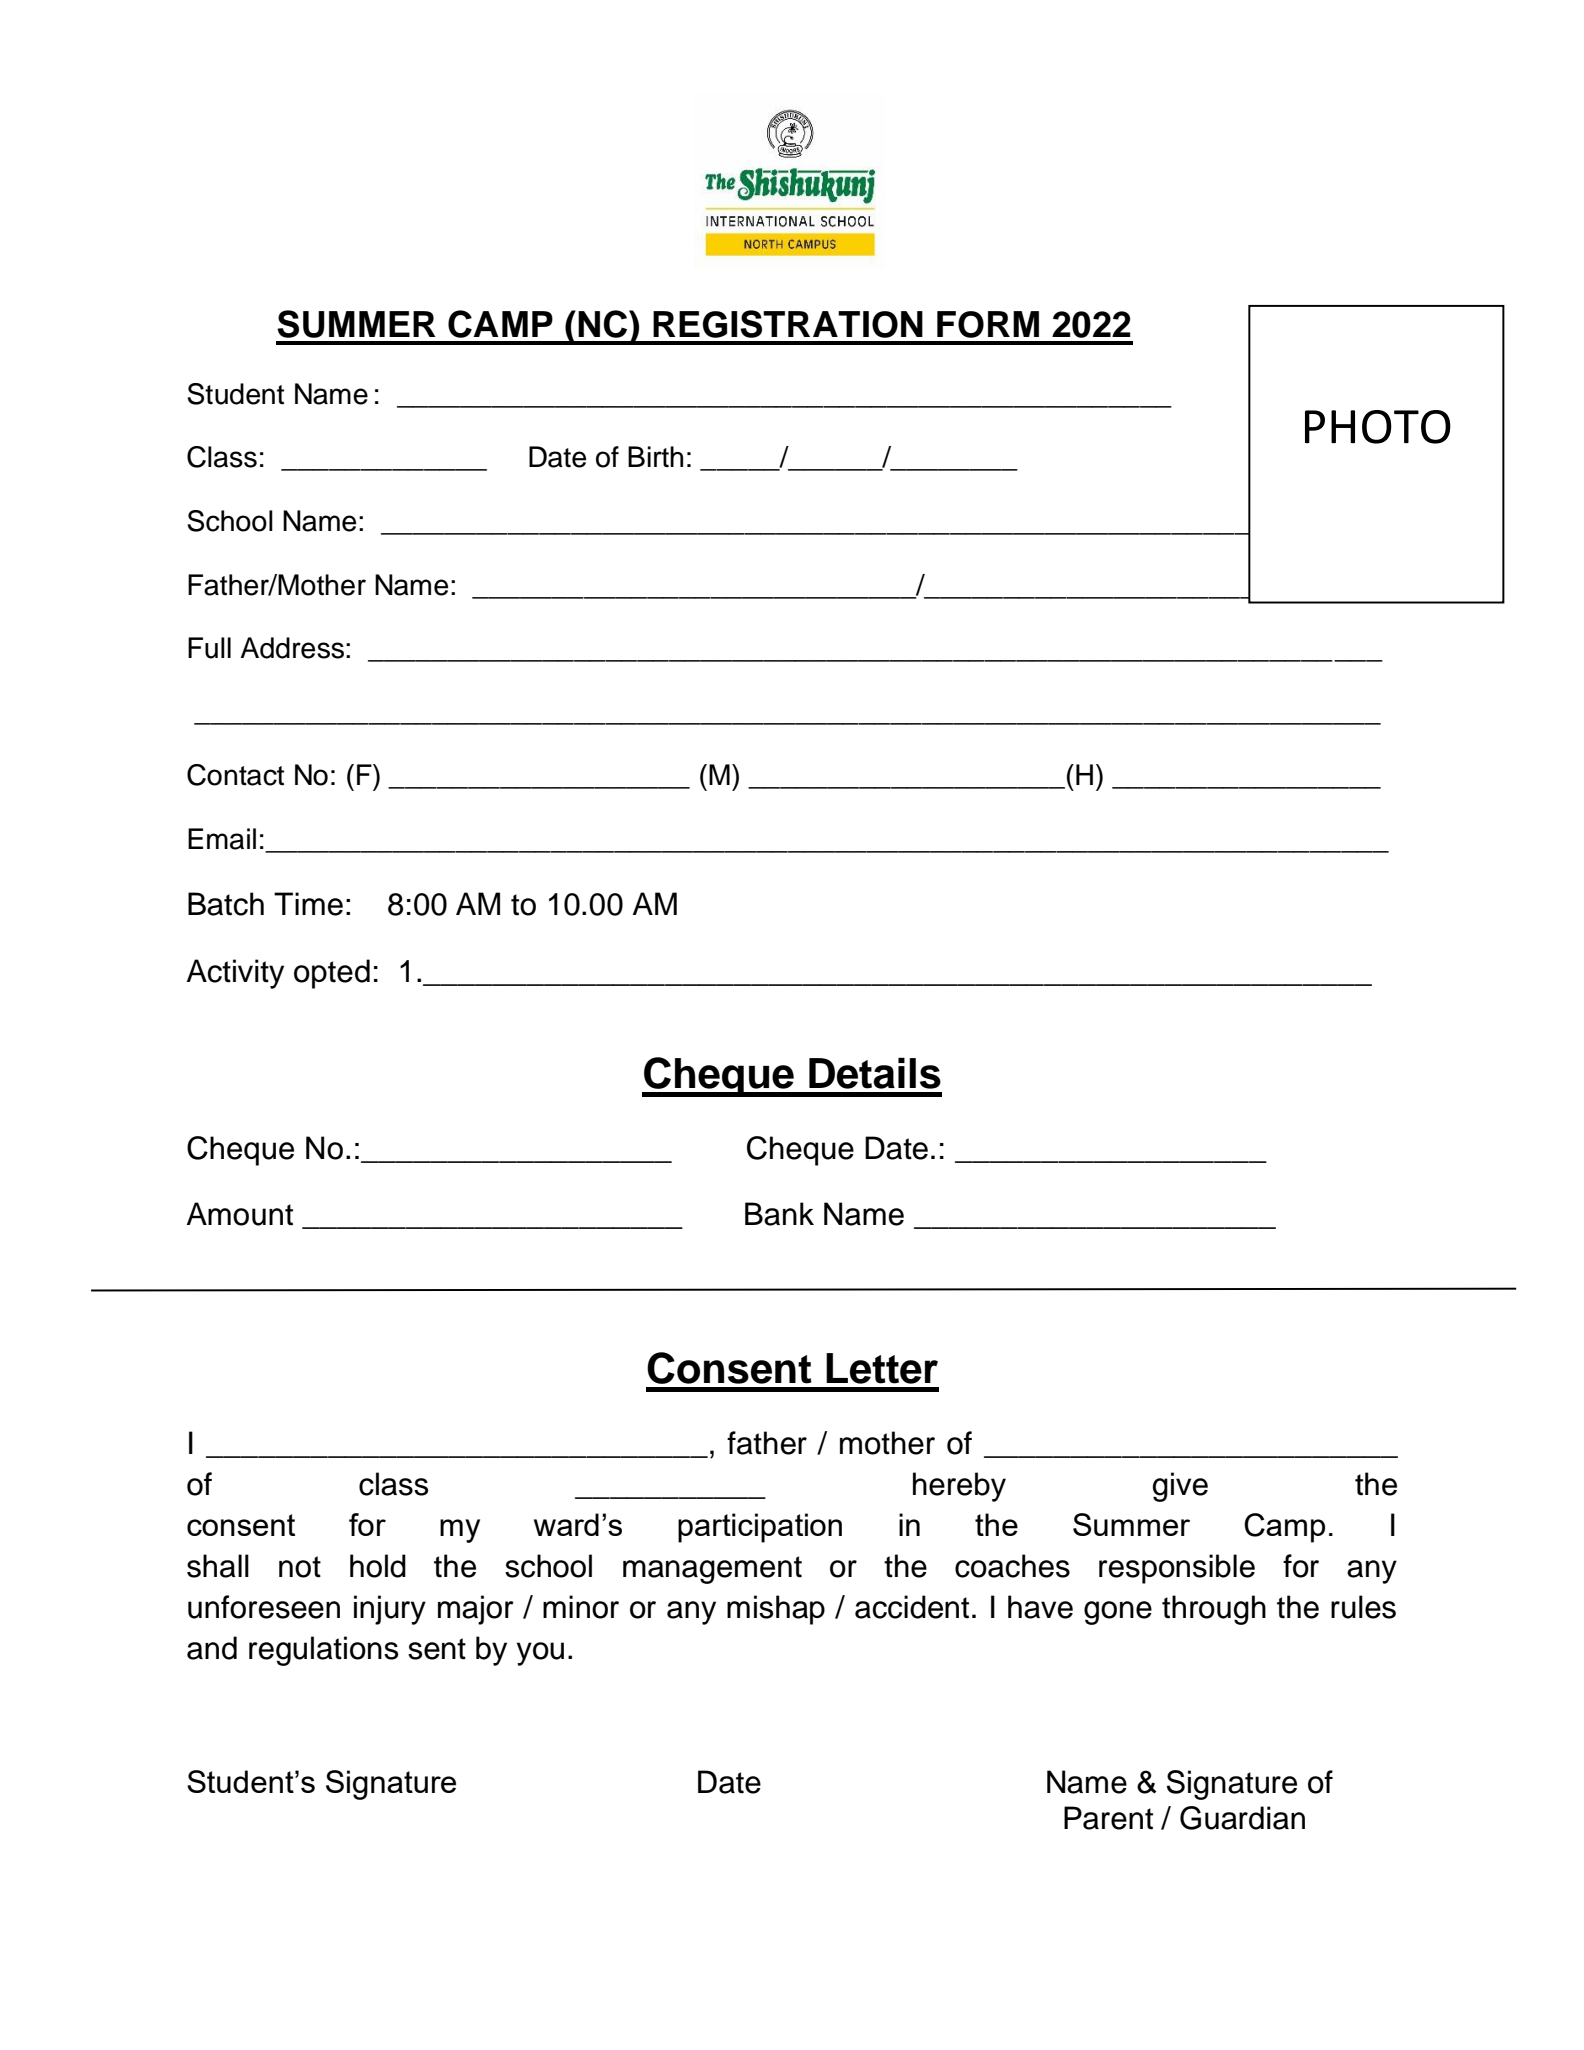 This screenshot has height=2050, width=1584. Describe the element at coordinates (1378, 427) in the screenshot. I see `PHOTO` at that location.
